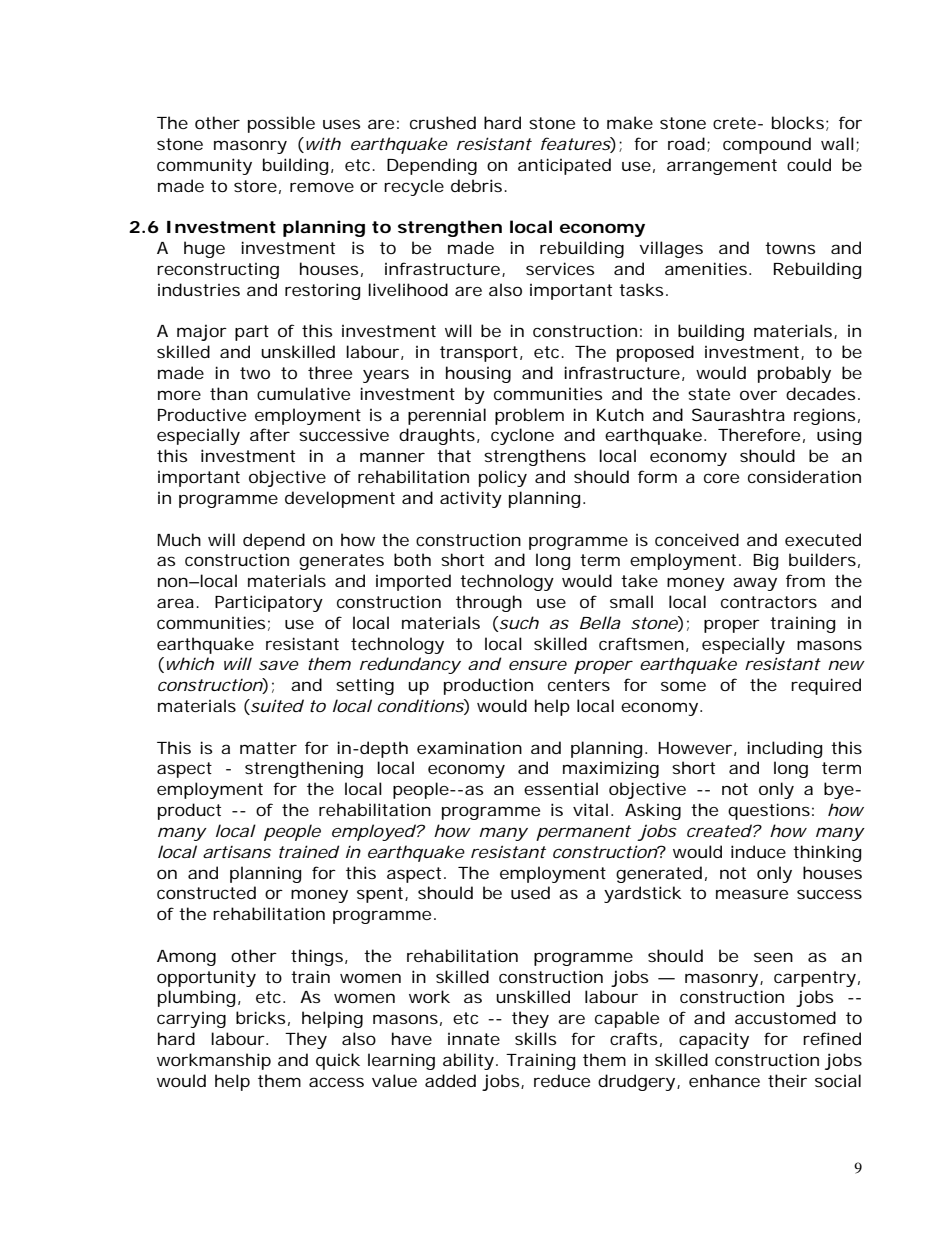 The width and height of the document is (952, 1233). What do you see at coordinates (564, 166) in the document?
I see `anticipated` at bounding box center [564, 166].
